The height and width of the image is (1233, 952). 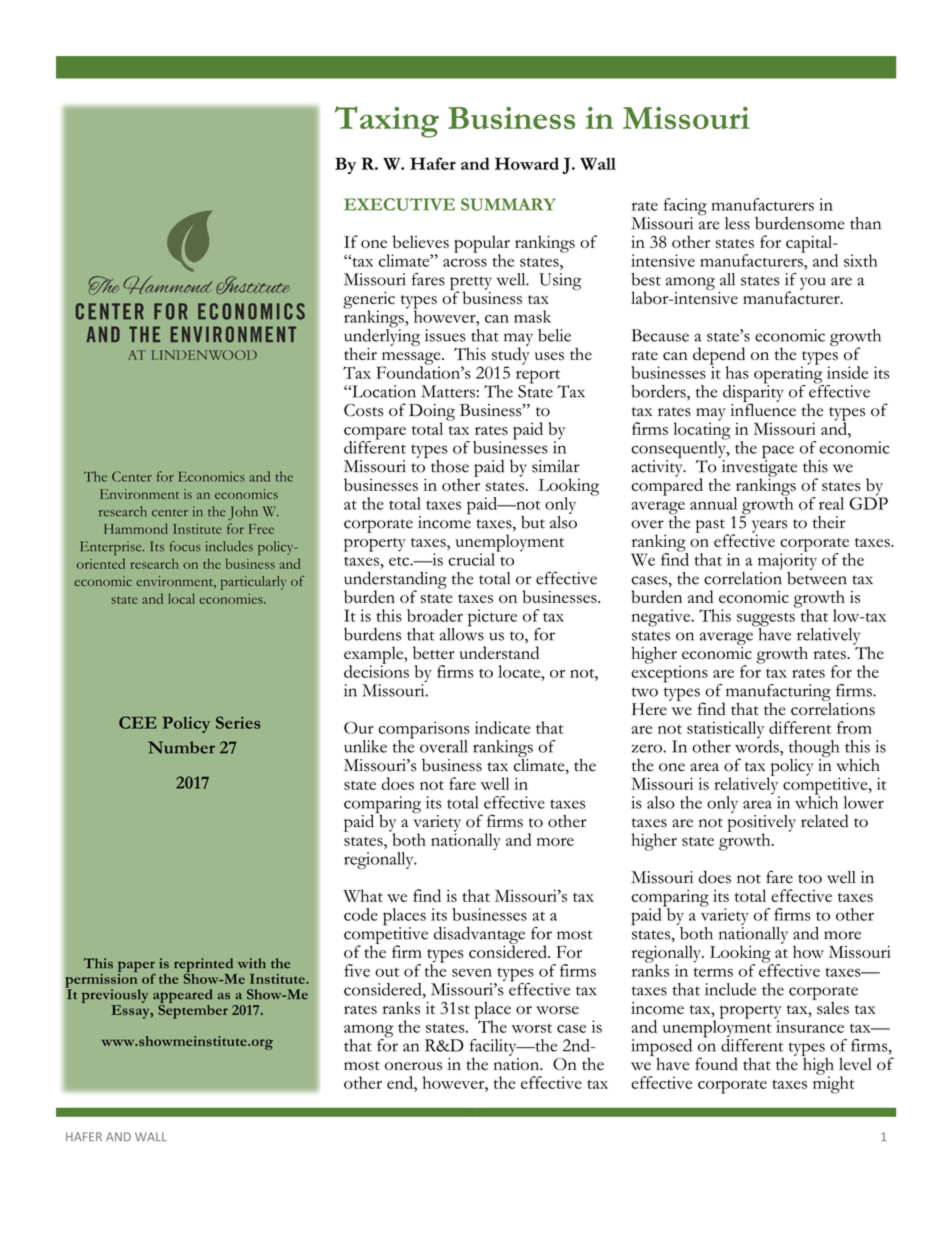 I want to click on September, so click(x=193, y=1010).
